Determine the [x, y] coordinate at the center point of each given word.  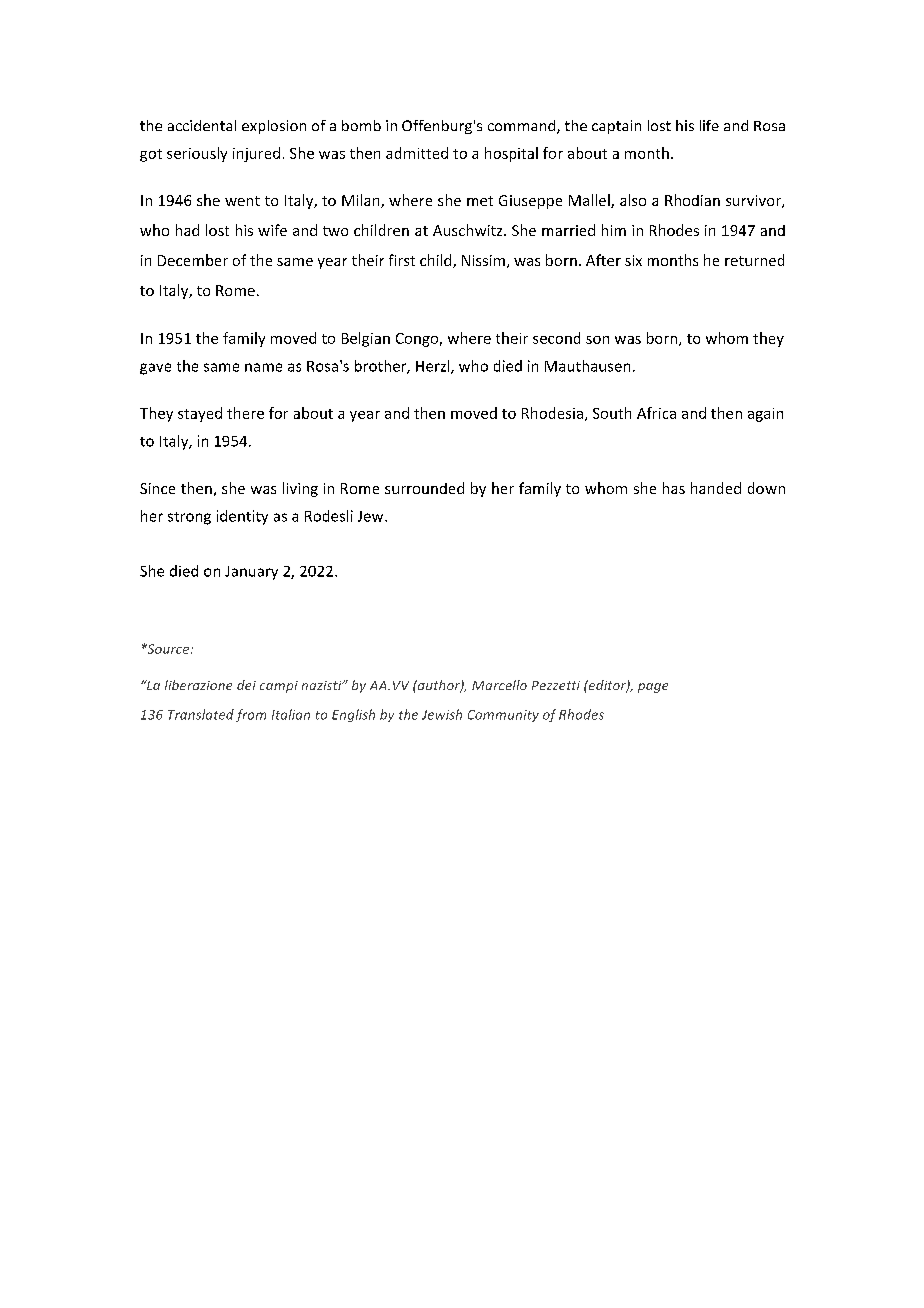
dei [246, 685]
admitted [417, 153]
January [251, 573]
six [633, 260]
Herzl [434, 367]
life [709, 125]
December [193, 260]
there [245, 413]
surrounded [424, 488]
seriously [197, 154]
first [402, 260]
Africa [656, 413]
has [674, 488]
